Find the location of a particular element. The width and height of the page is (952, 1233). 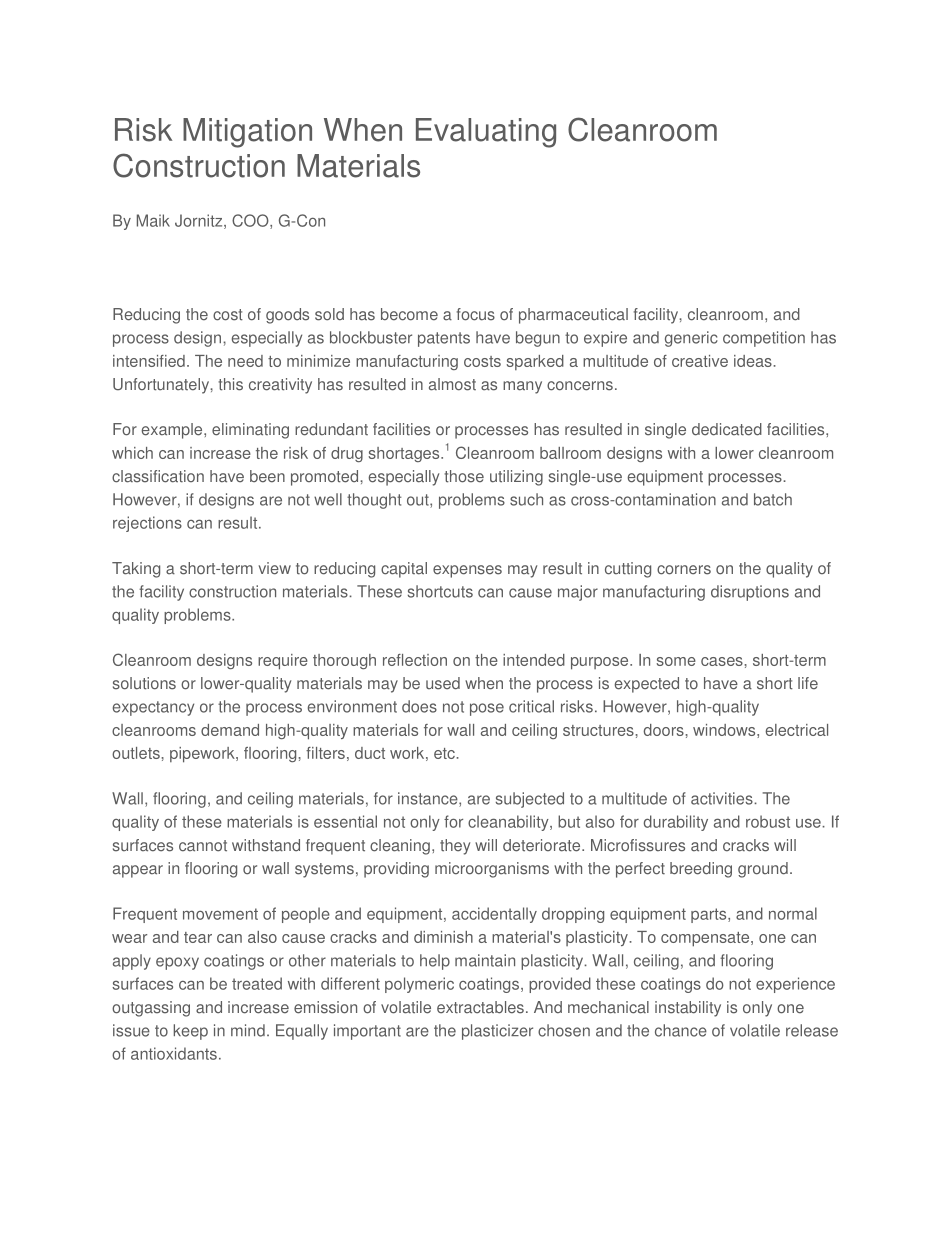

Mitigation is located at coordinates (247, 133).
